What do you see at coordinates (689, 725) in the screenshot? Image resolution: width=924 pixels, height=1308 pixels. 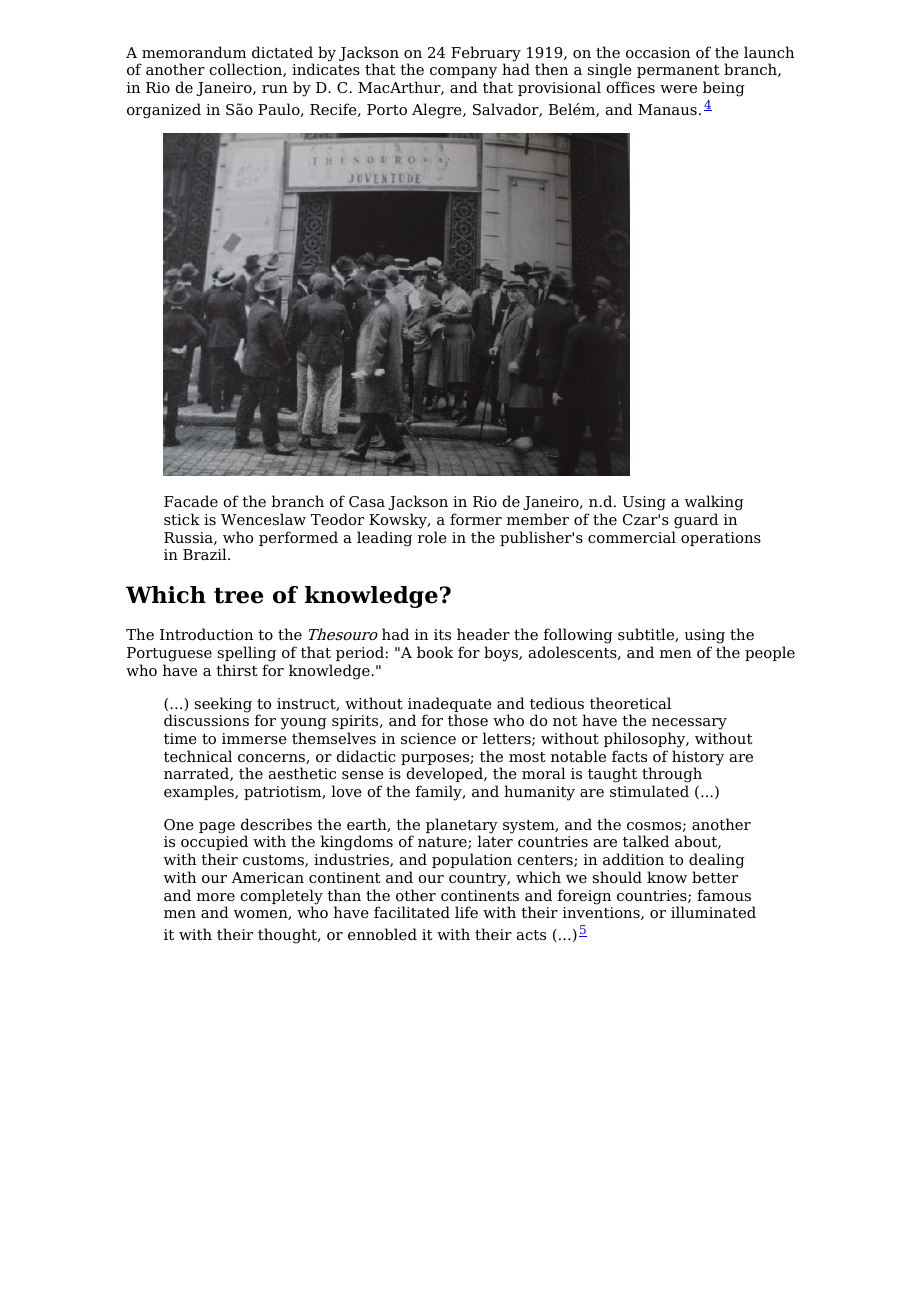 I see `necessary` at bounding box center [689, 725].
